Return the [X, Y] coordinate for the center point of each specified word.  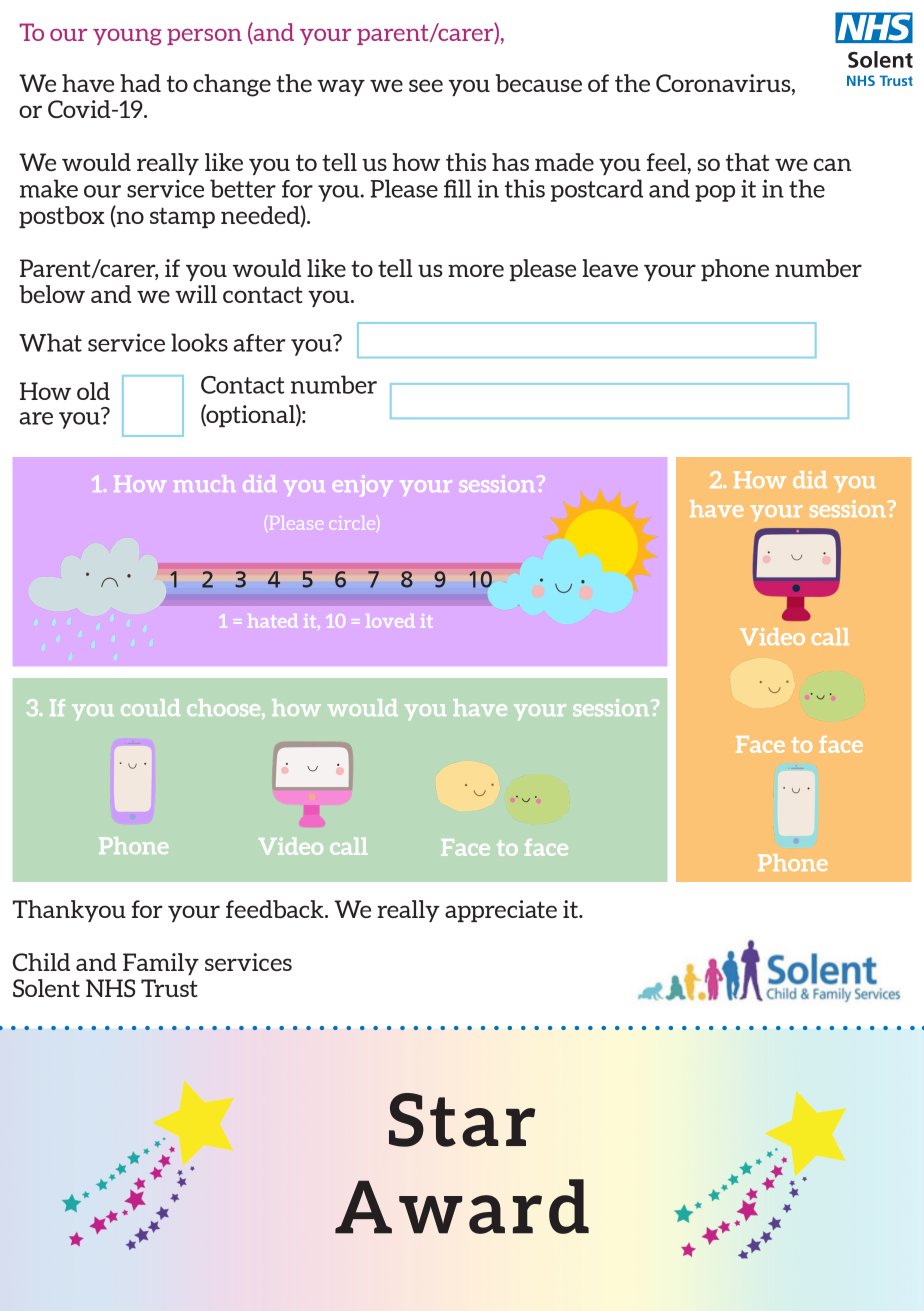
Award [462, 1206]
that [747, 162]
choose [225, 707]
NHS [110, 988]
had [140, 83]
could [150, 707]
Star [462, 1120]
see [426, 85]
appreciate [501, 911]
